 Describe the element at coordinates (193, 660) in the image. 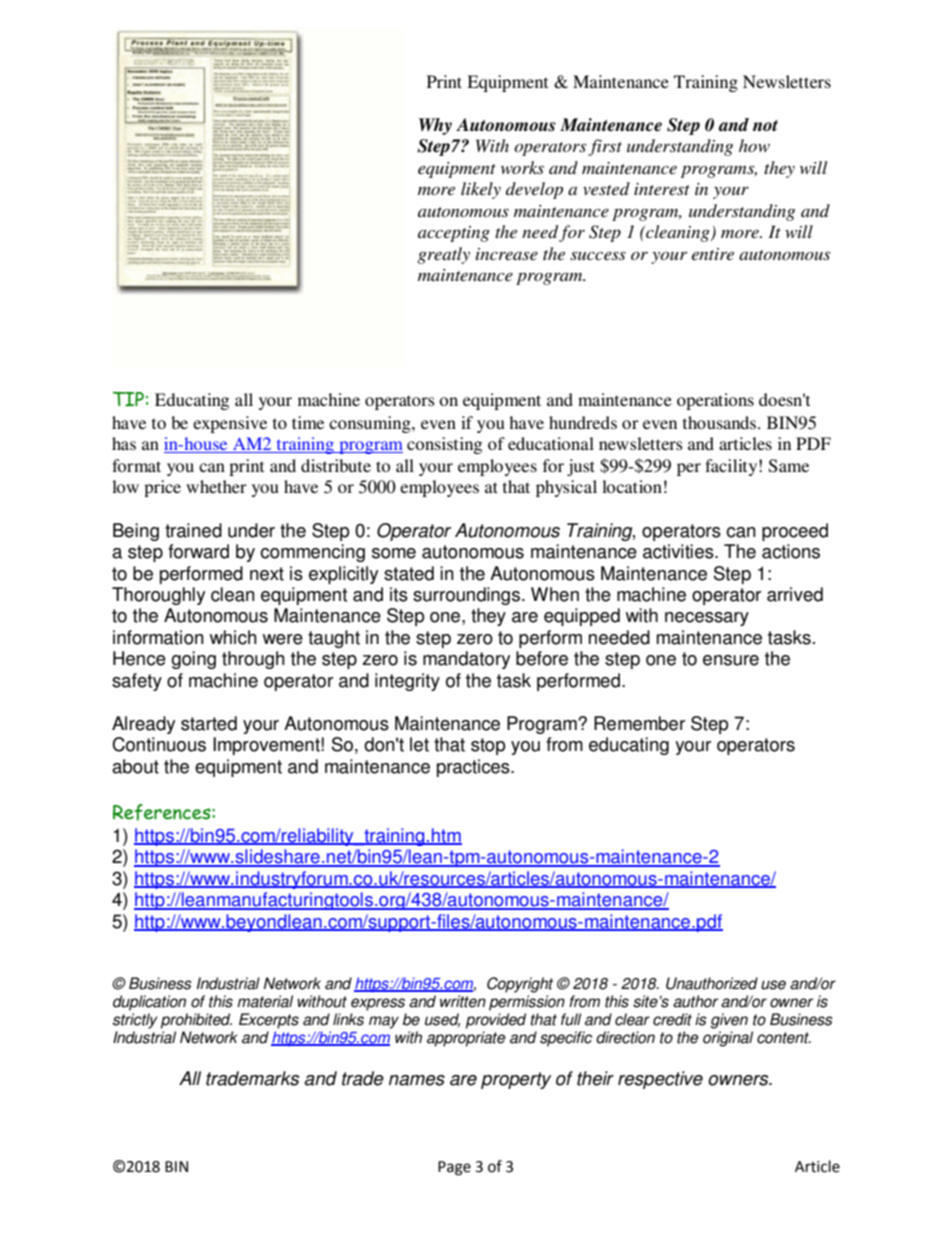

I see `going` at that location.
